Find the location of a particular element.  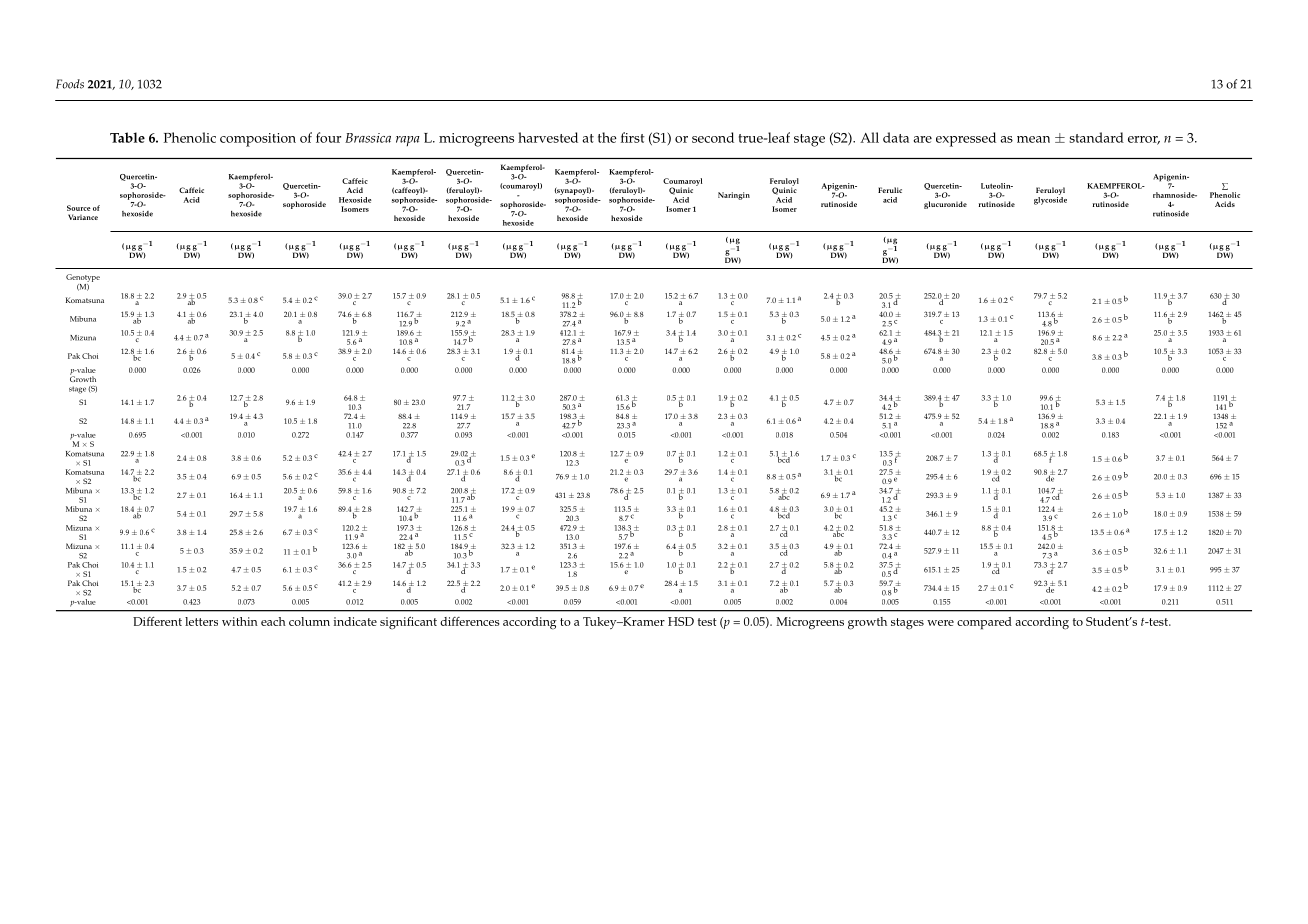

glycoside is located at coordinates (1050, 199).
